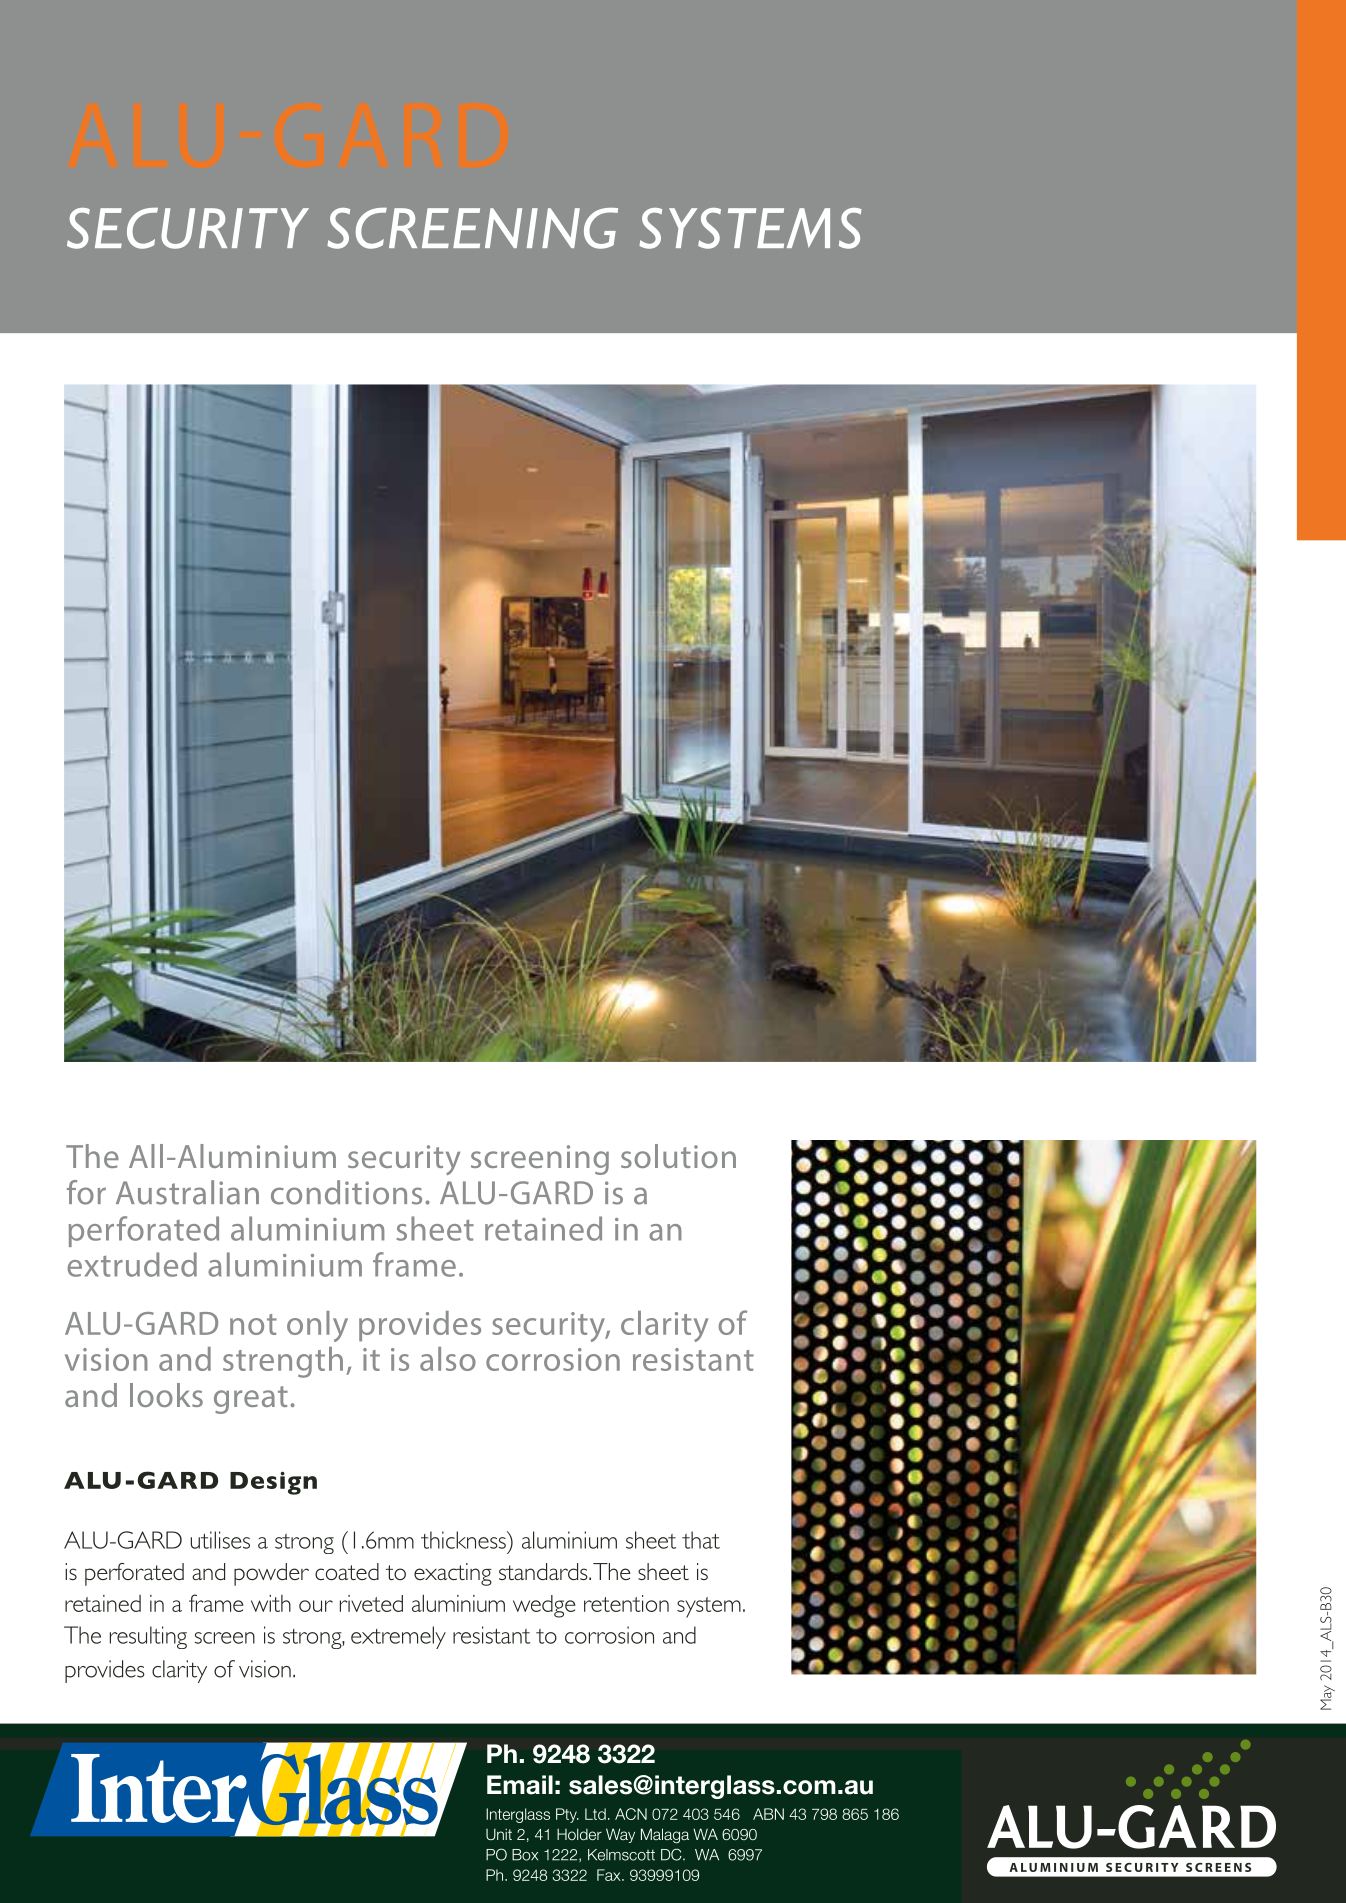 This screenshot has height=1903, width=1346. What do you see at coordinates (701, 1540) in the screenshot?
I see `that` at bounding box center [701, 1540].
